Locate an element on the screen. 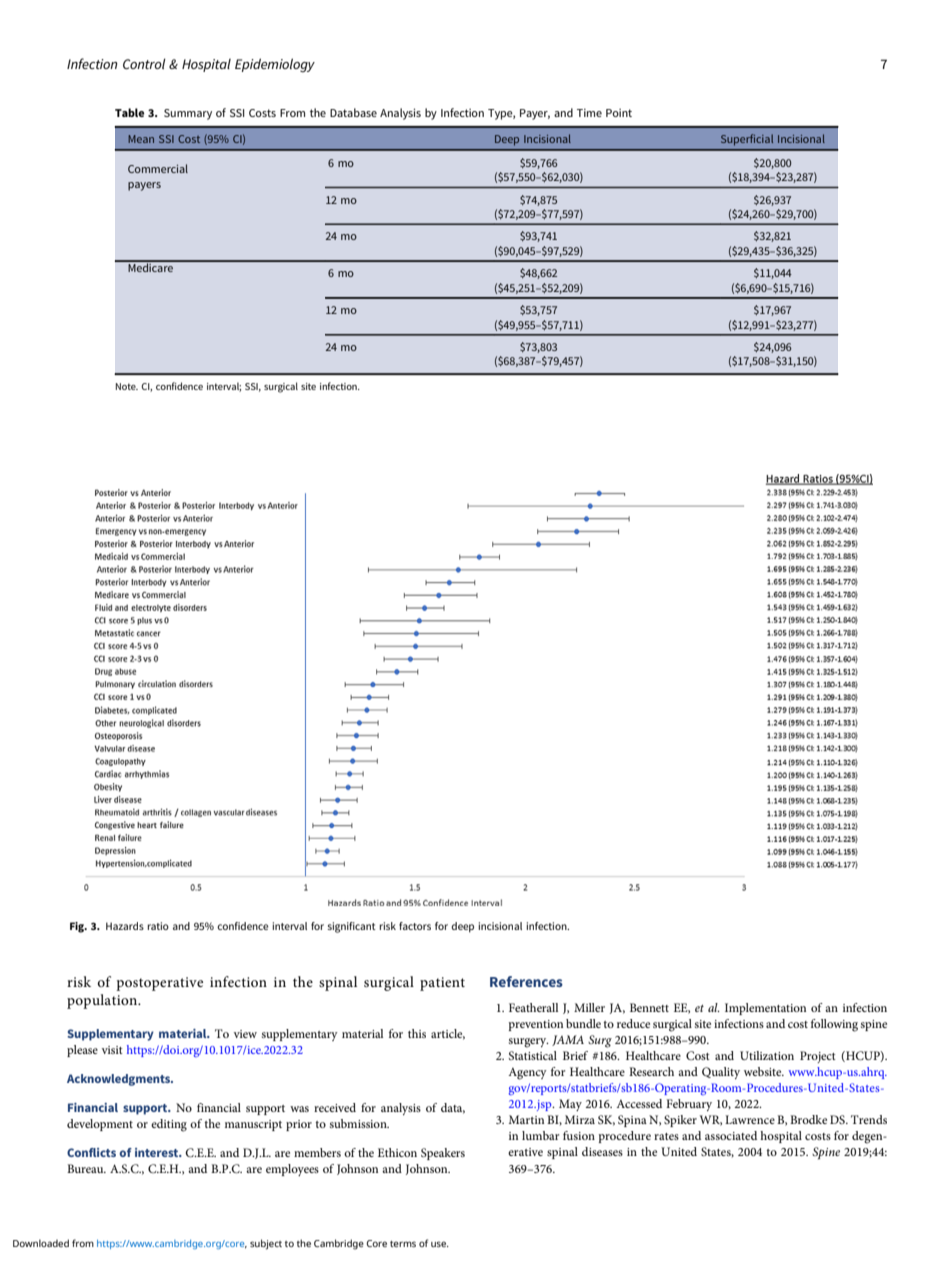  Implementation is located at coordinates (765, 1009).
